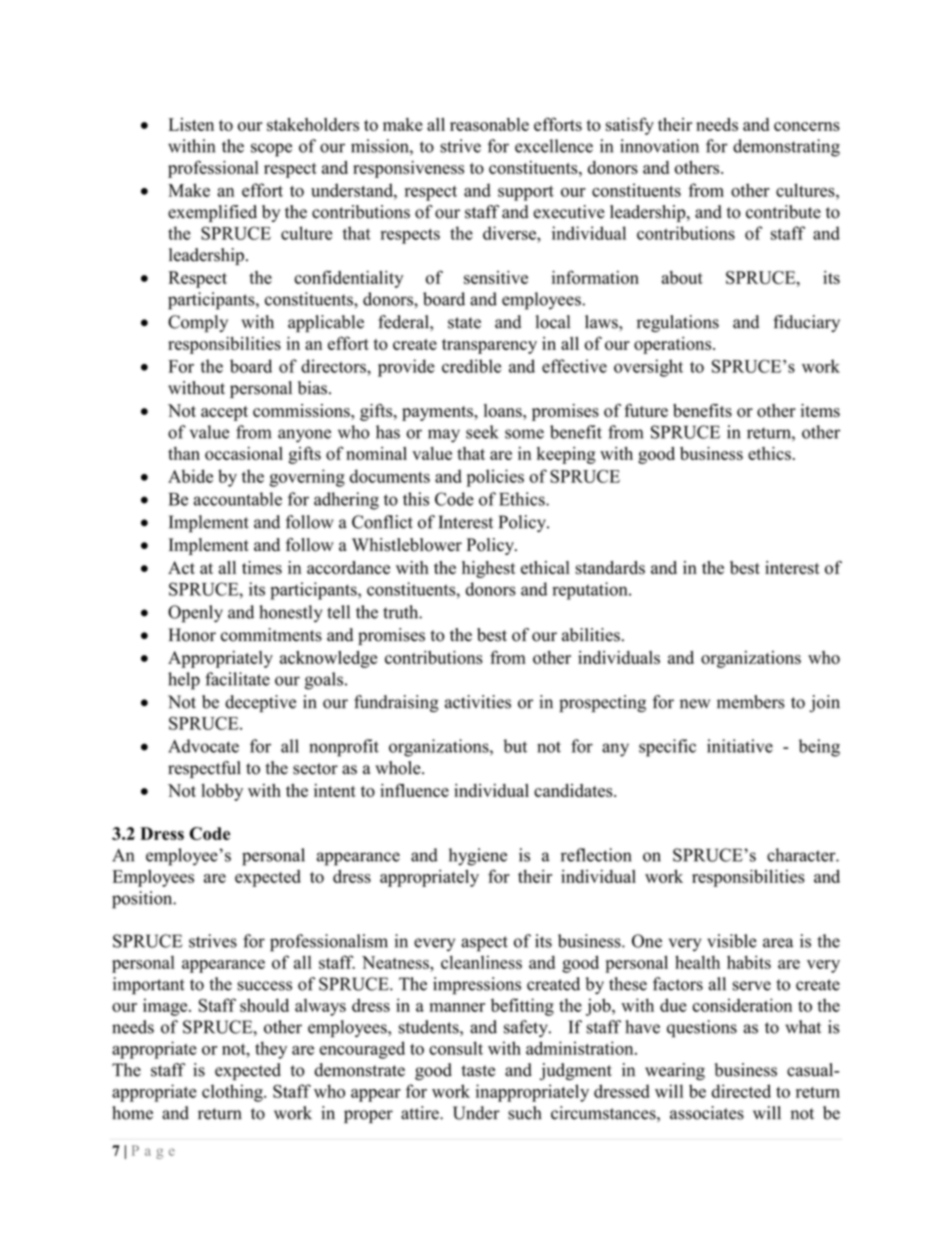  I want to click on taste, so click(478, 1071).
